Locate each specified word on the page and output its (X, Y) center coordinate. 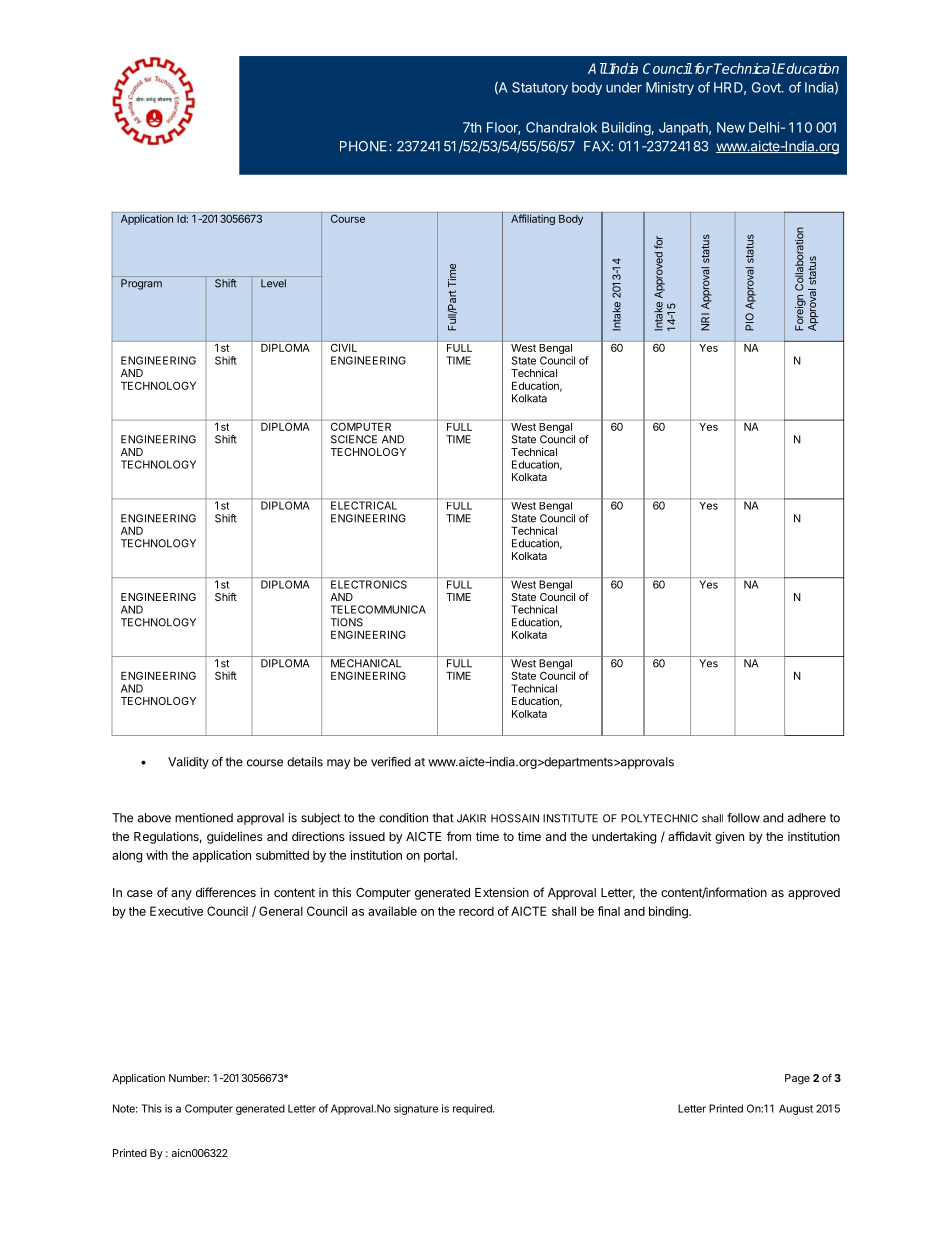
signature (416, 1109)
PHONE (365, 146)
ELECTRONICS (369, 584)
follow (743, 818)
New (731, 127)
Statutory (540, 88)
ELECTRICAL (364, 505)
